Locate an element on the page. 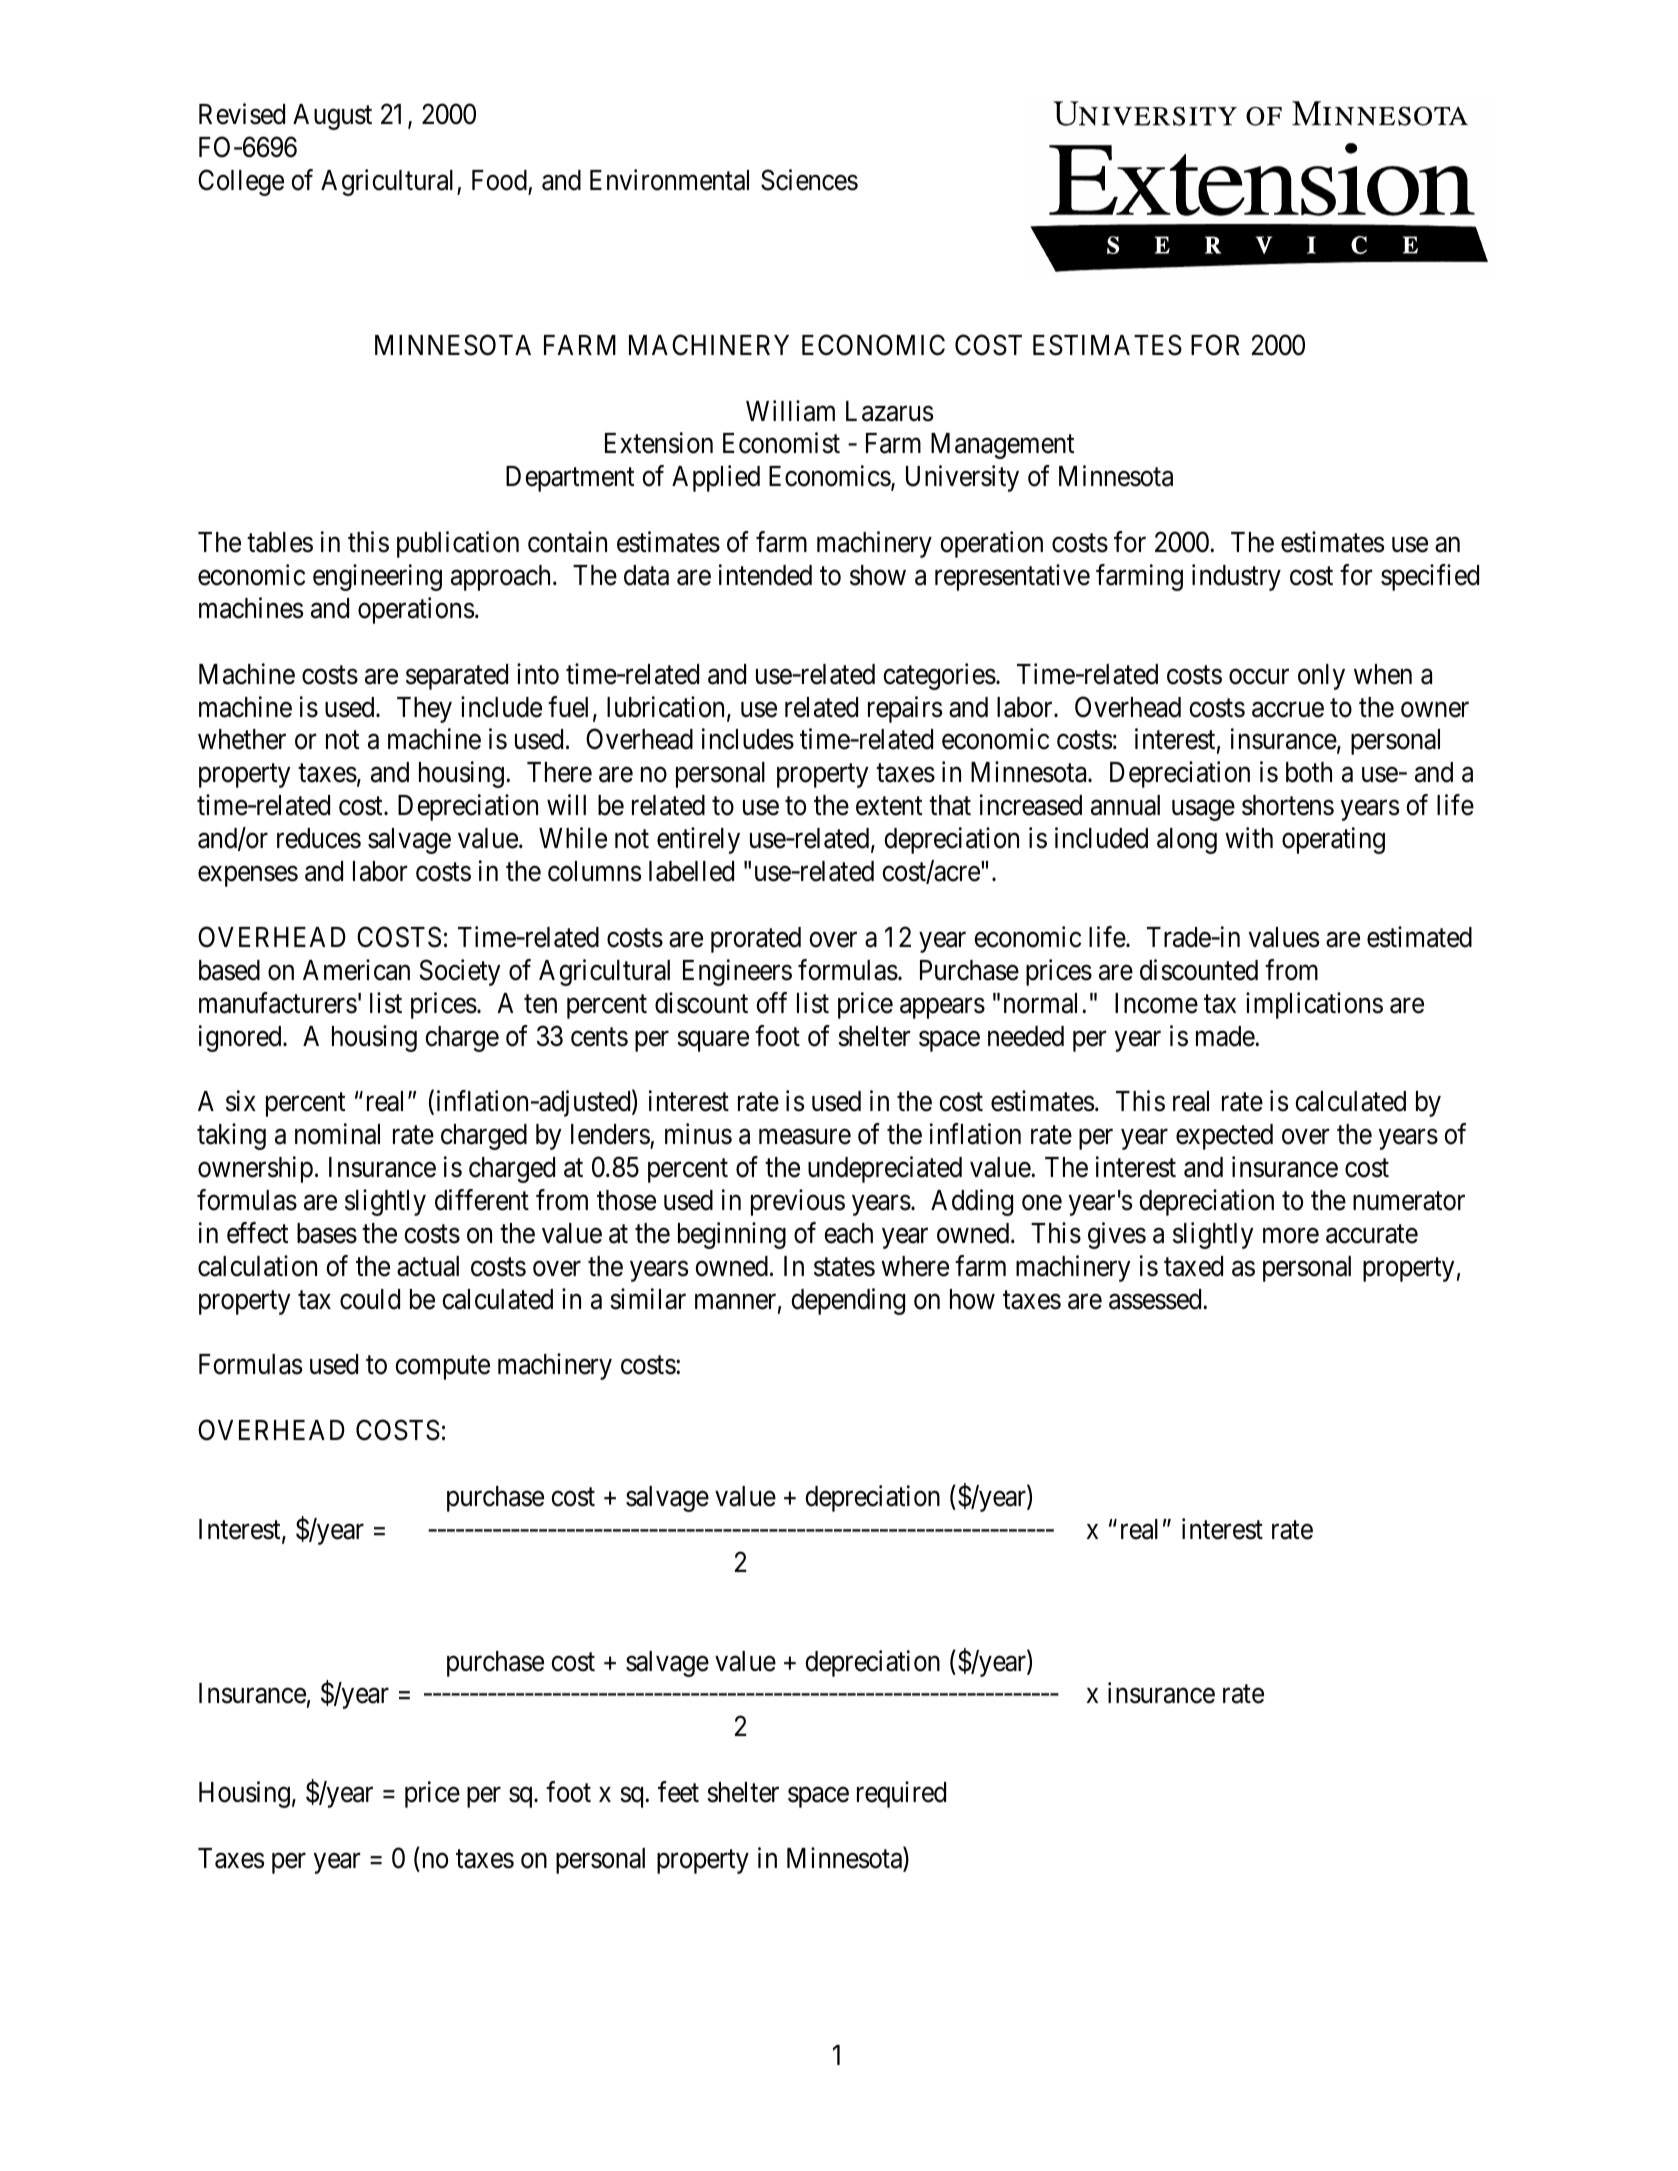 The width and height of the page is (1678, 2171). feet is located at coordinates (678, 1792).
